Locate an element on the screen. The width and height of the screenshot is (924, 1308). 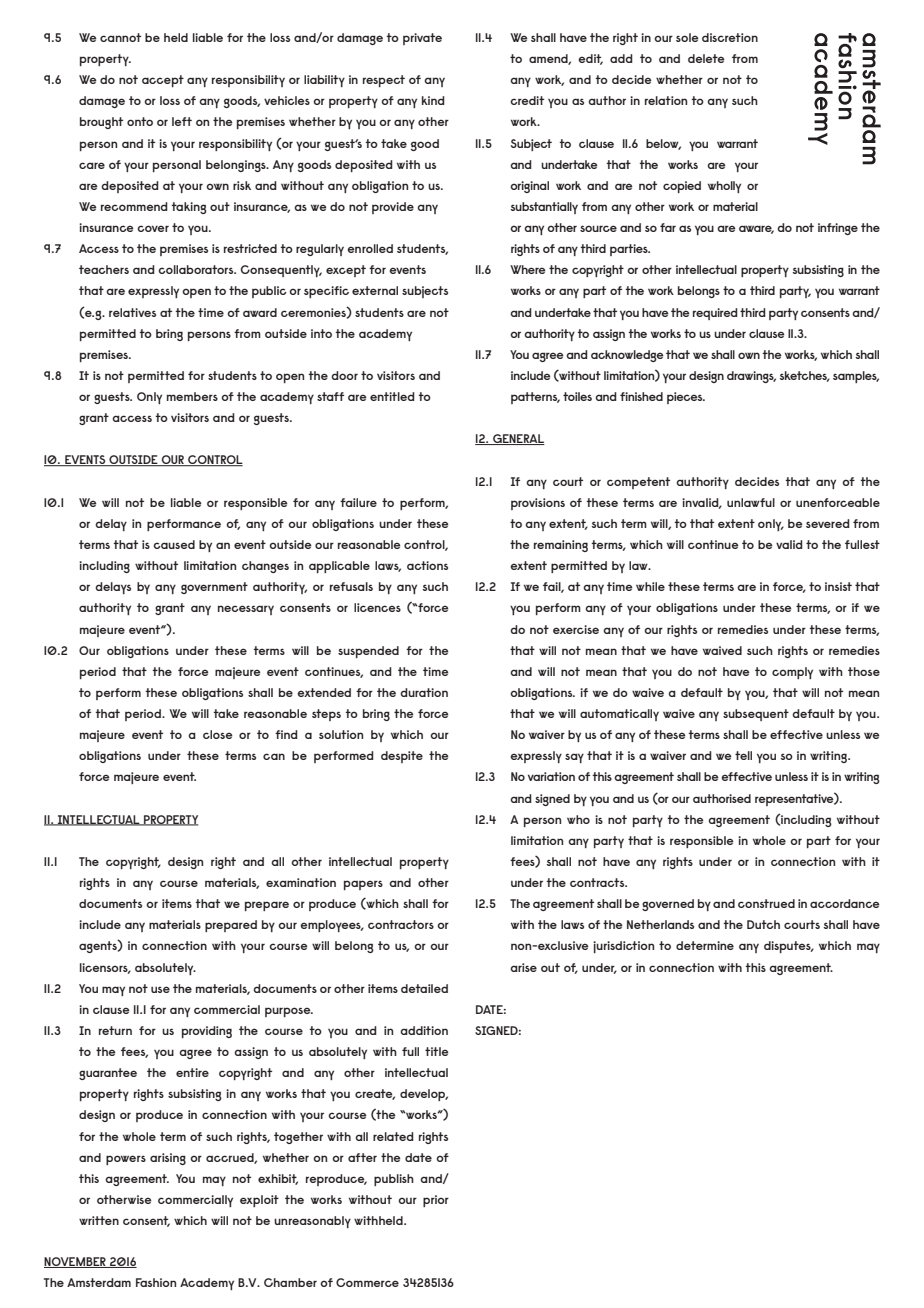
required is located at coordinates (715, 314).
